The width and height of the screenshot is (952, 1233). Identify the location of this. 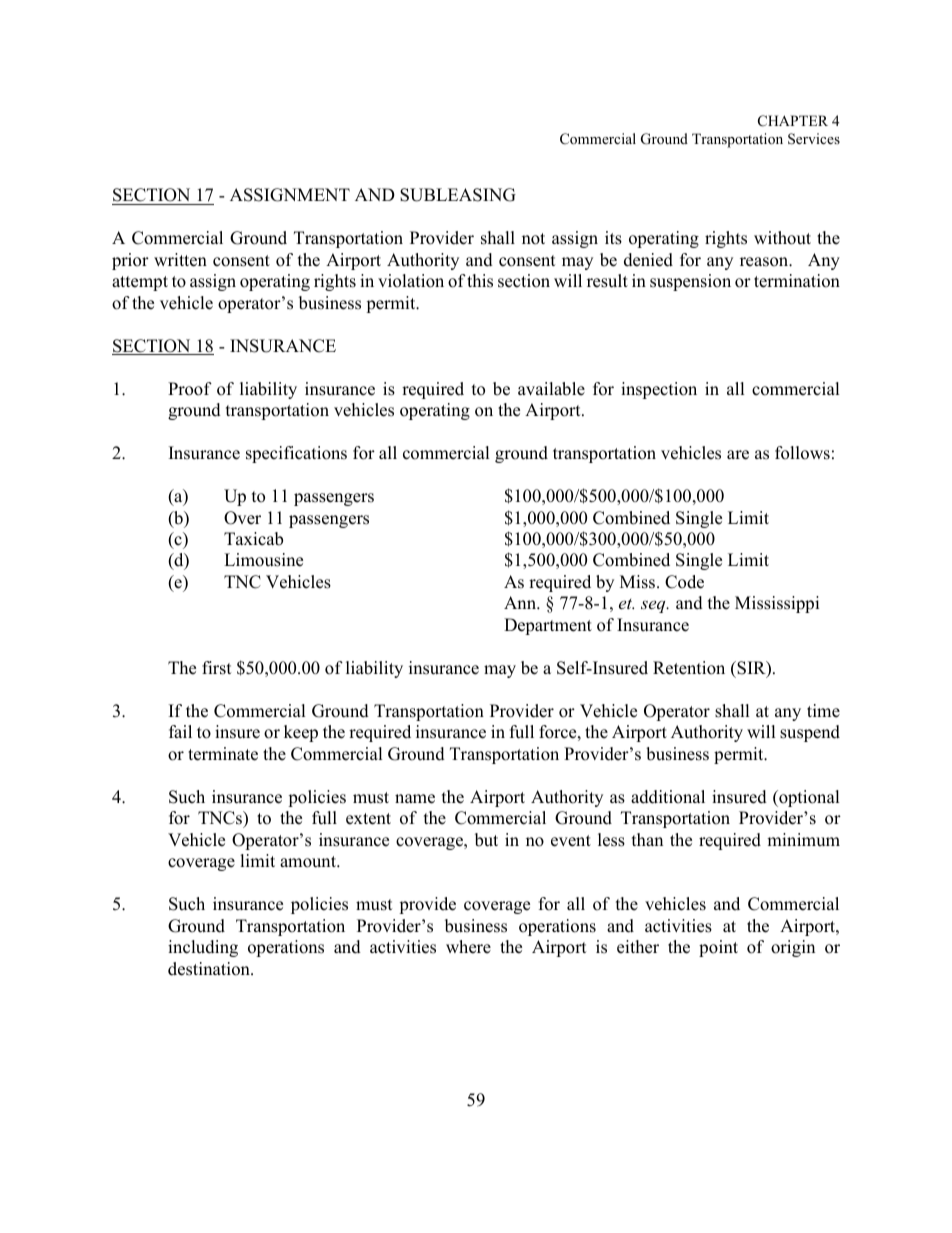
(480, 281).
